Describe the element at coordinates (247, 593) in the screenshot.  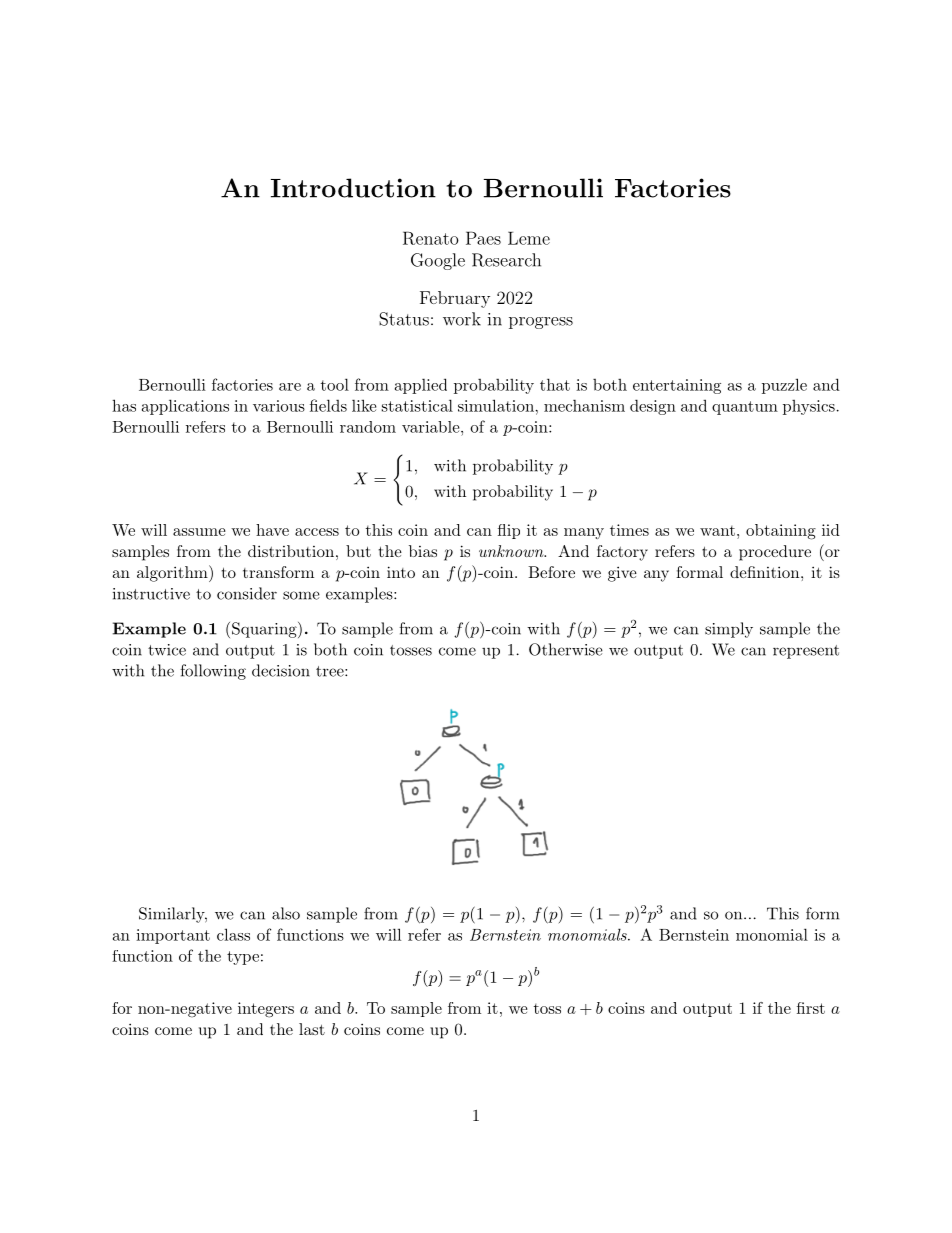
I see `consider` at that location.
